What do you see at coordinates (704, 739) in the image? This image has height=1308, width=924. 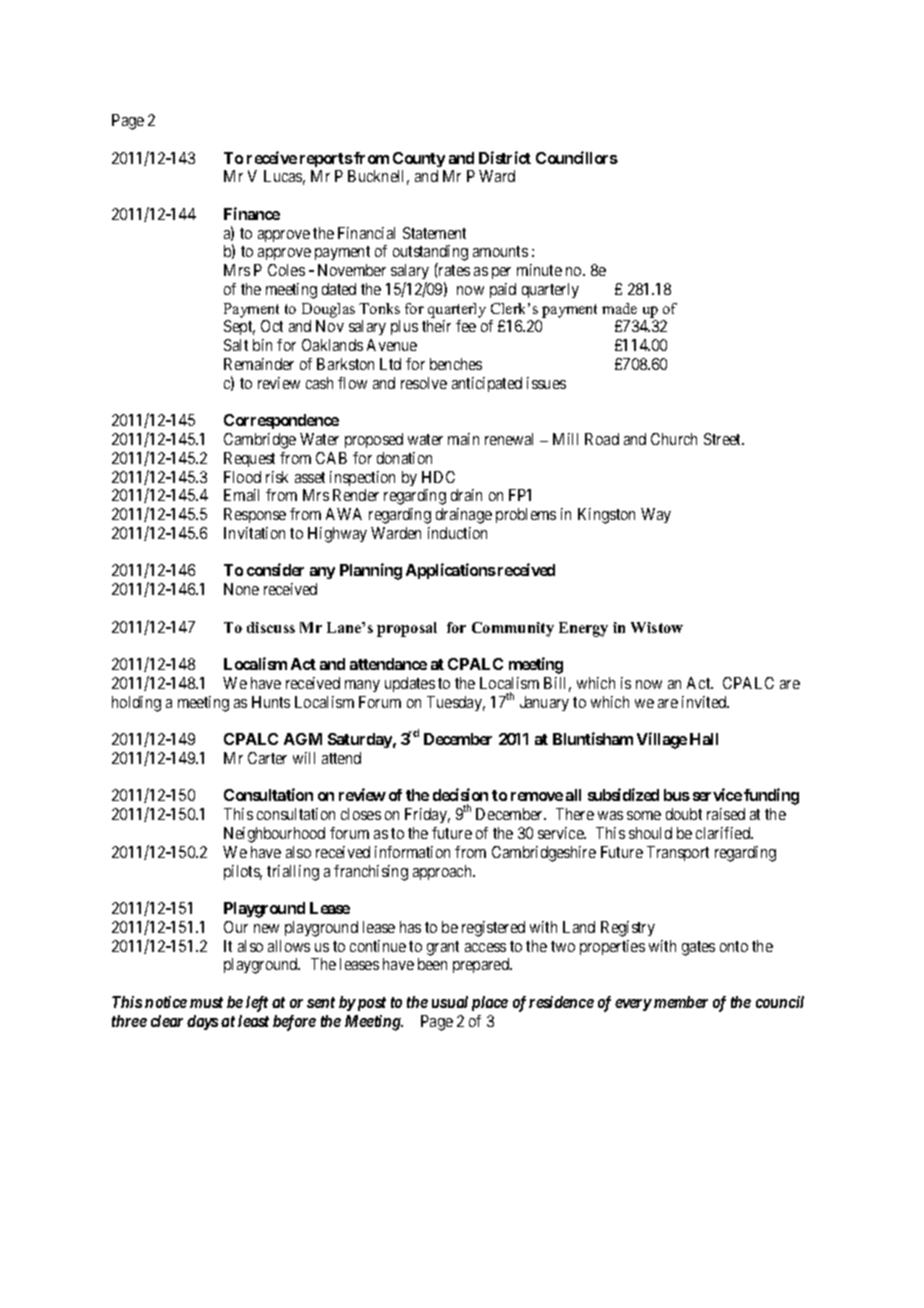 I see `Hall` at bounding box center [704, 739].
